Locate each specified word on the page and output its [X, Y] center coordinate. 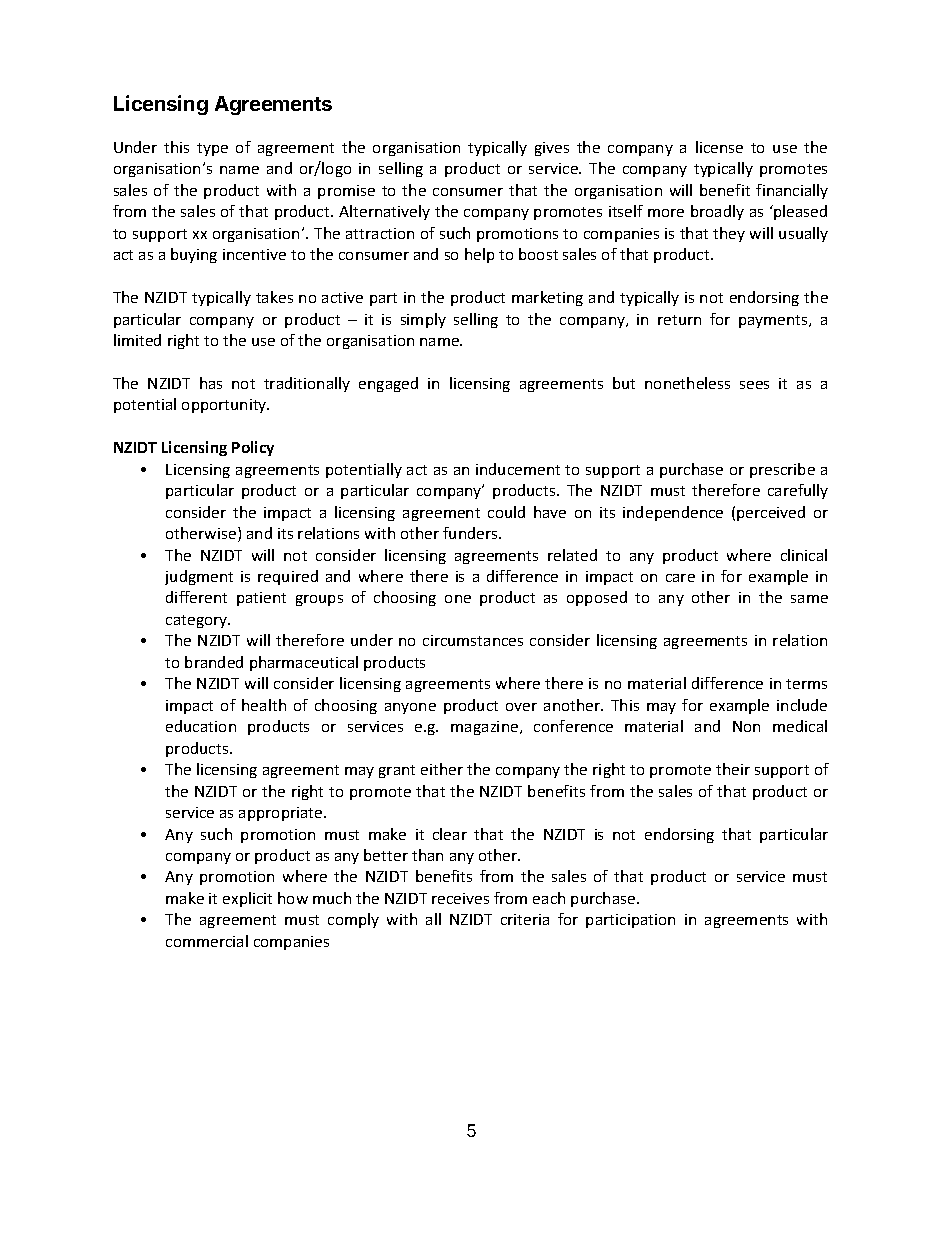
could [506, 512]
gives [552, 149]
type [212, 149]
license [719, 147]
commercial [207, 941]
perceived [771, 513]
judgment [199, 577]
